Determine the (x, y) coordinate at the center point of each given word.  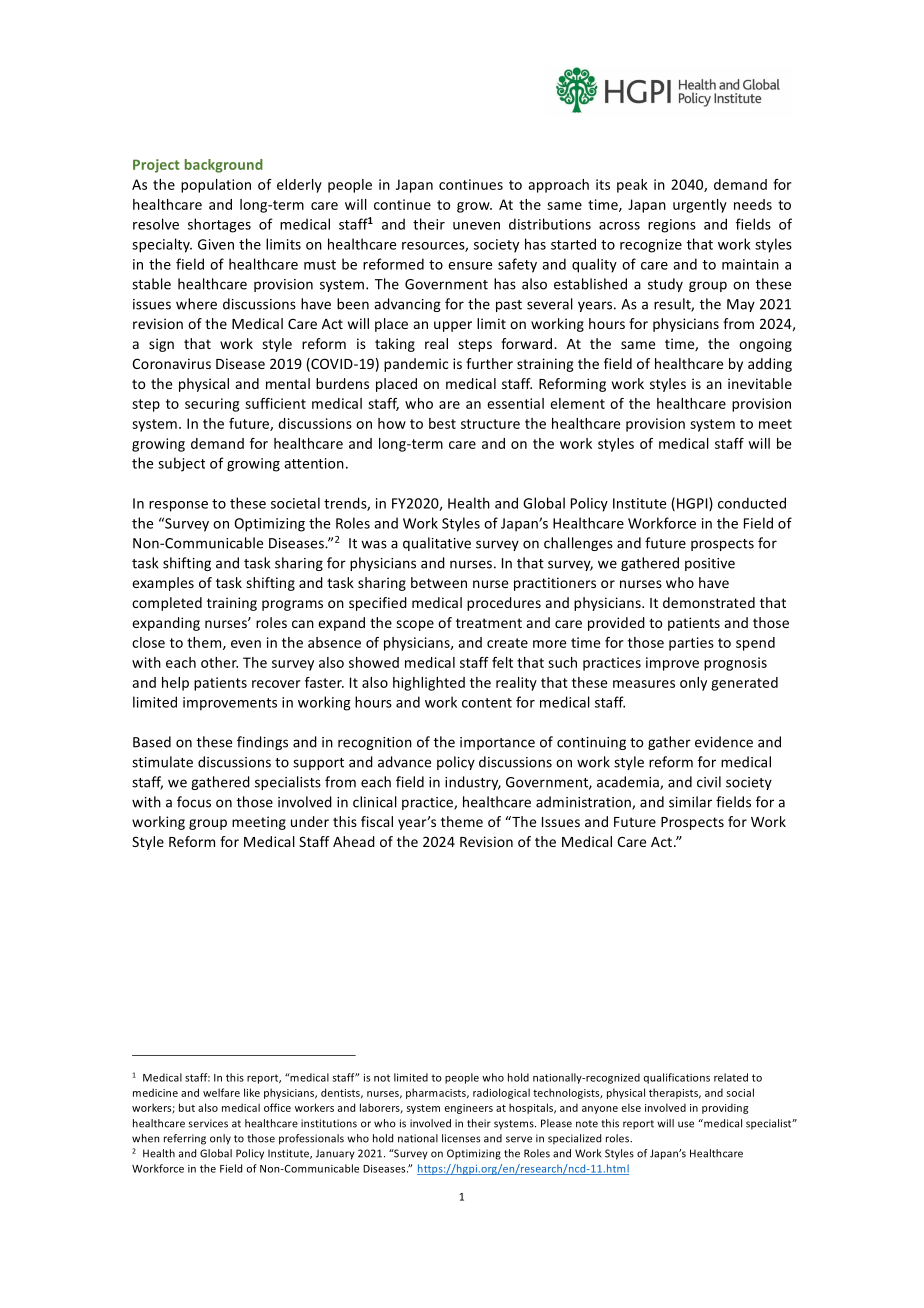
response (178, 506)
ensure (470, 266)
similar (690, 802)
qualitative (437, 544)
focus (194, 802)
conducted (752, 503)
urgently (700, 206)
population (216, 186)
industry (473, 783)
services (208, 1123)
